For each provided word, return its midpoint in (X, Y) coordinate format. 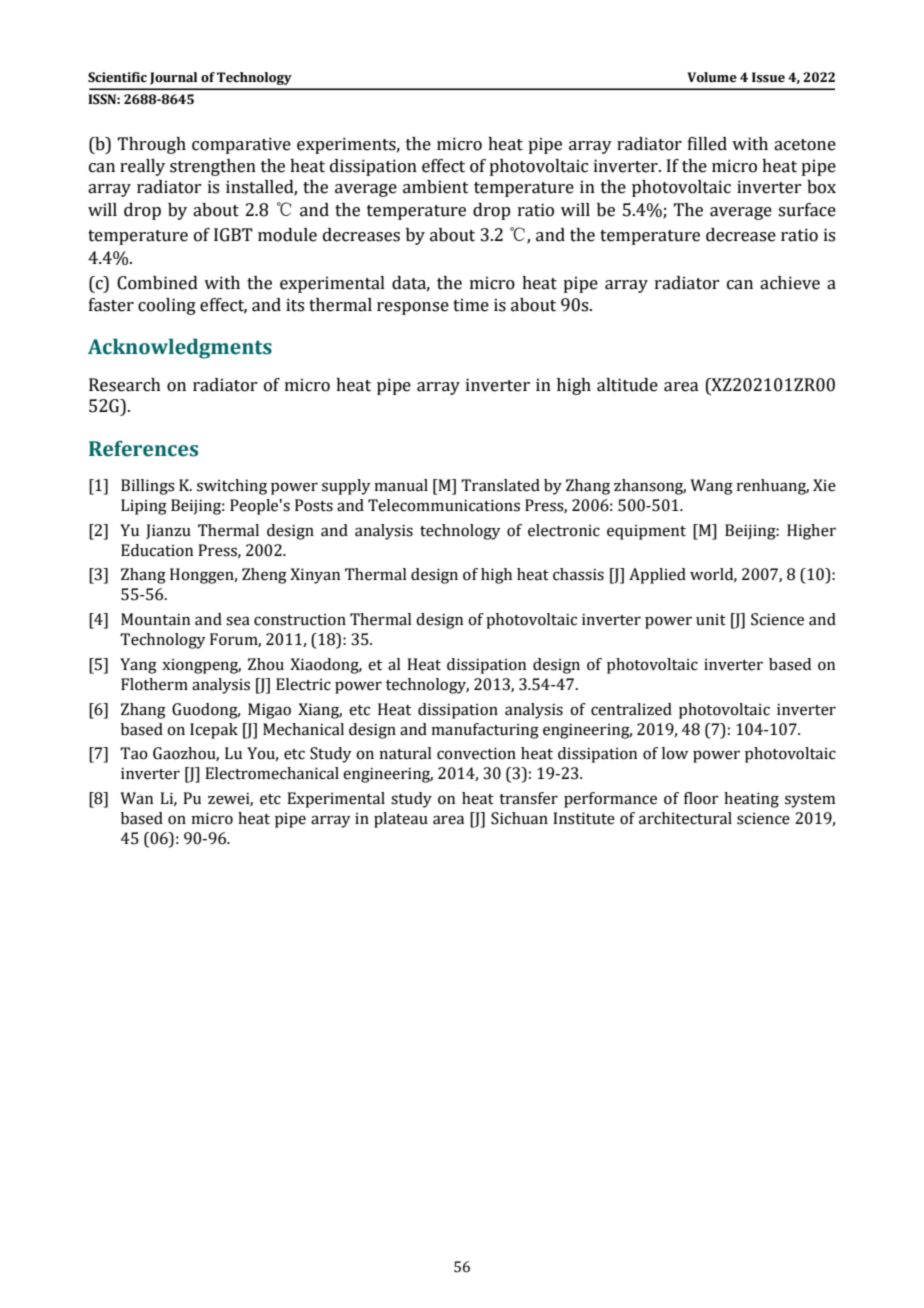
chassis (578, 574)
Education (157, 550)
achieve (790, 283)
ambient (436, 187)
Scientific (117, 77)
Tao (134, 753)
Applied (657, 576)
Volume (712, 77)
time (471, 305)
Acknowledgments (180, 348)
